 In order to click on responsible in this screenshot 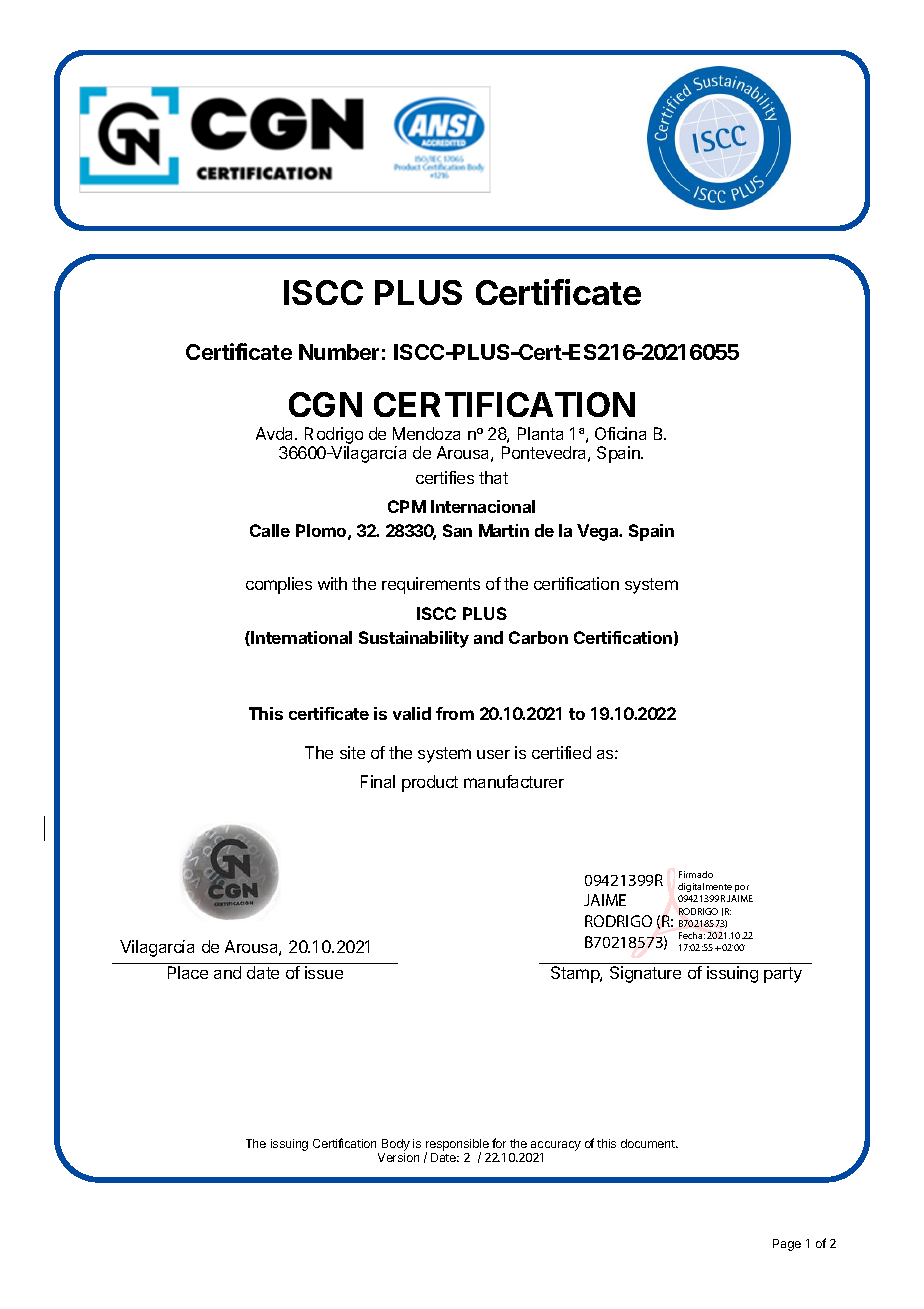, I will do `click(457, 1146)`.
